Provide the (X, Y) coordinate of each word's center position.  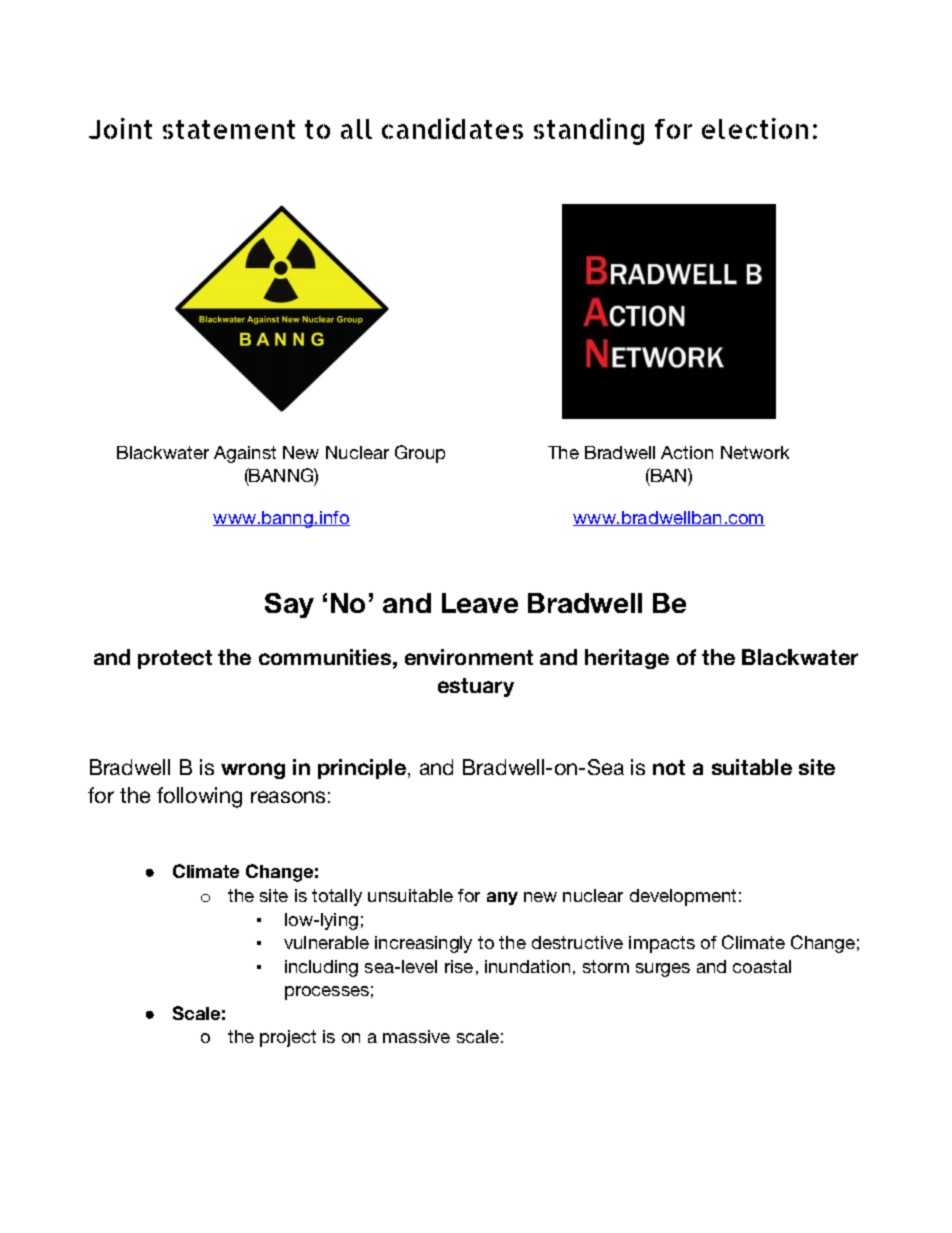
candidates (452, 128)
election (755, 128)
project (288, 1038)
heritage (627, 659)
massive (416, 1036)
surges (663, 970)
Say (289, 605)
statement (229, 129)
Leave (480, 603)
